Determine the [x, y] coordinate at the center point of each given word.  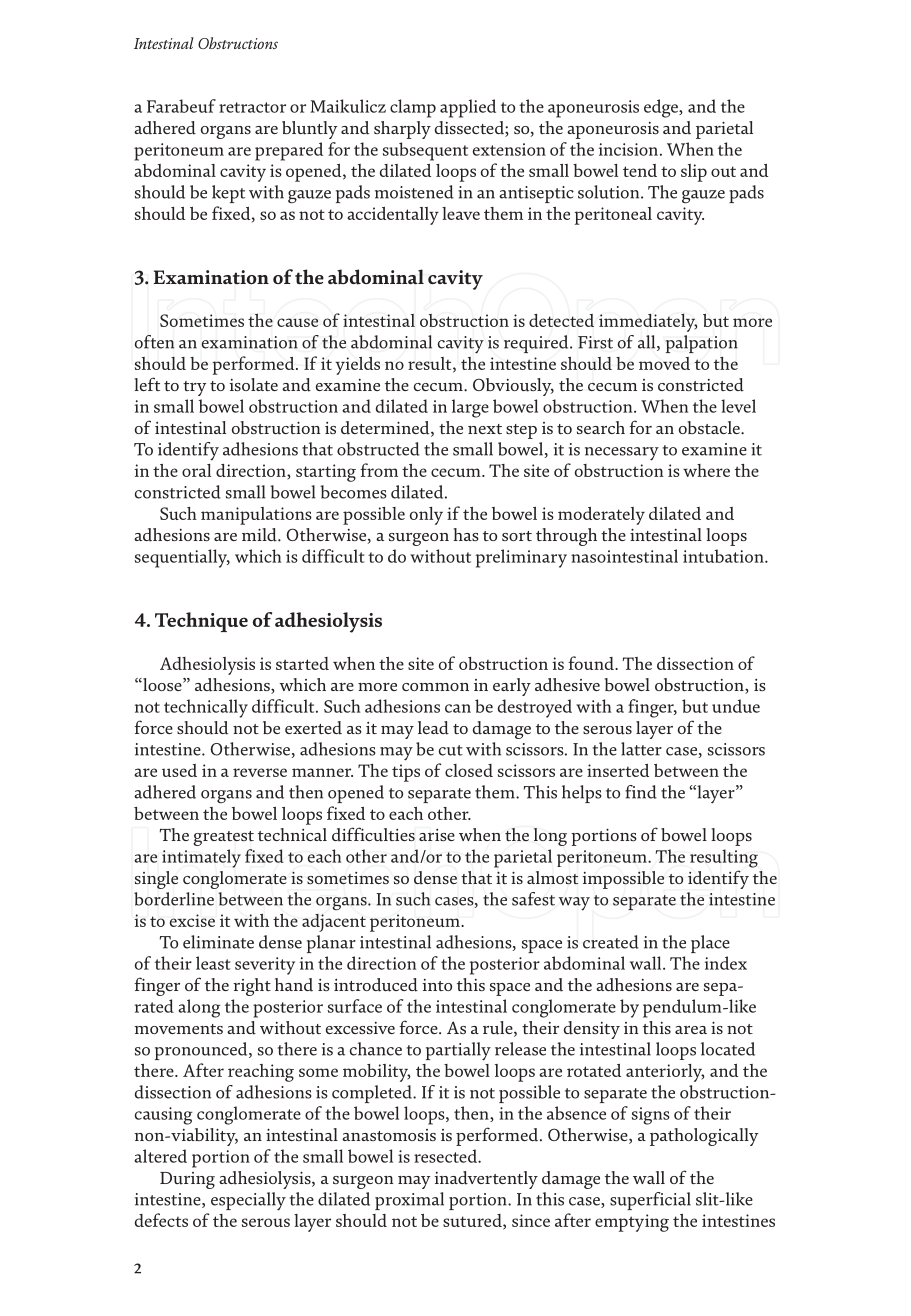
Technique [201, 622]
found [592, 663]
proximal [409, 1201]
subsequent [425, 151]
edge [662, 108]
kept [228, 194]
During [187, 1180]
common [435, 687]
